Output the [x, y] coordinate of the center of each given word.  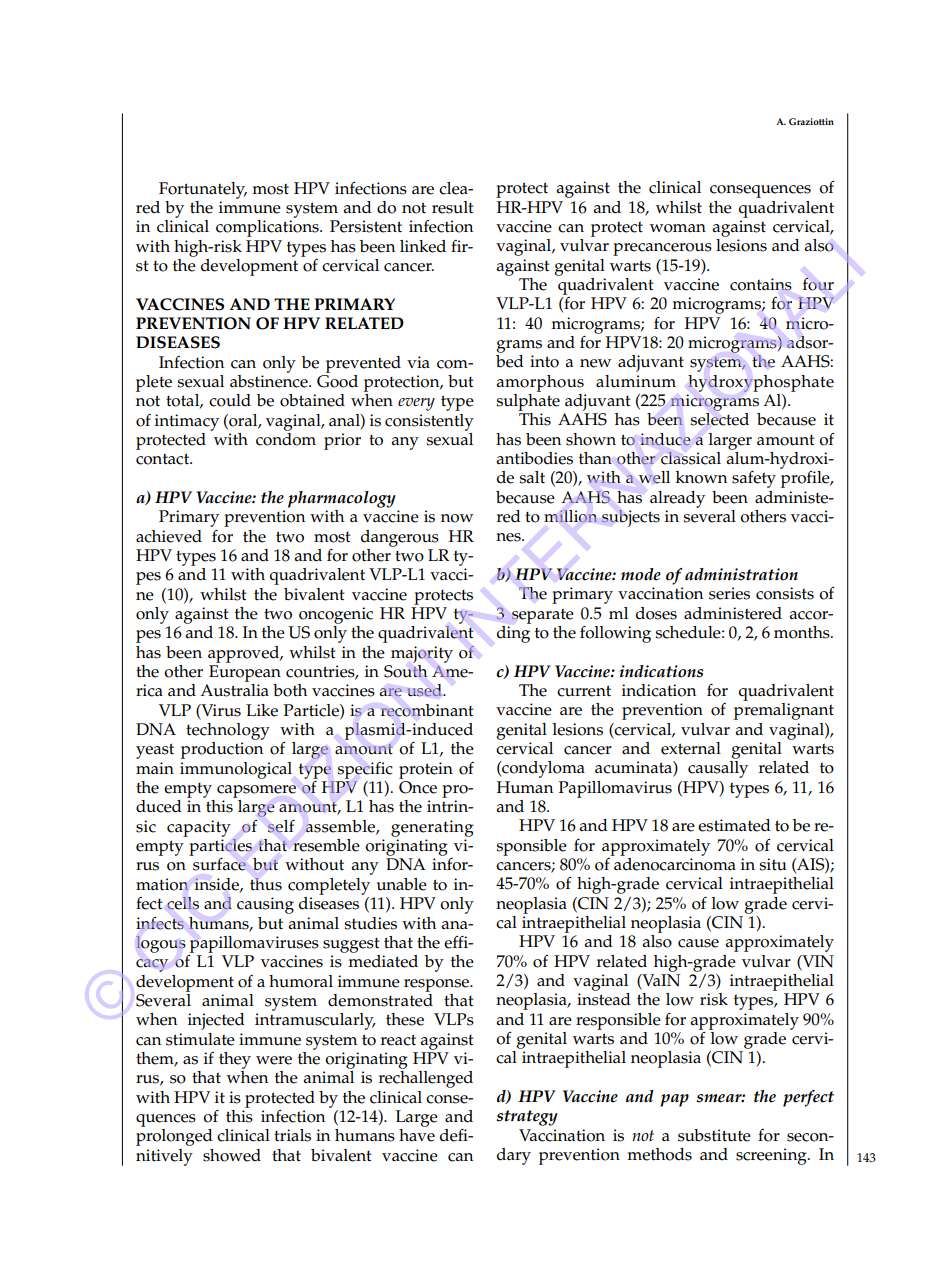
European [245, 673]
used [425, 690]
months [803, 632]
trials [292, 1135]
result [452, 207]
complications [268, 228]
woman [678, 228]
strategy [527, 1118]
